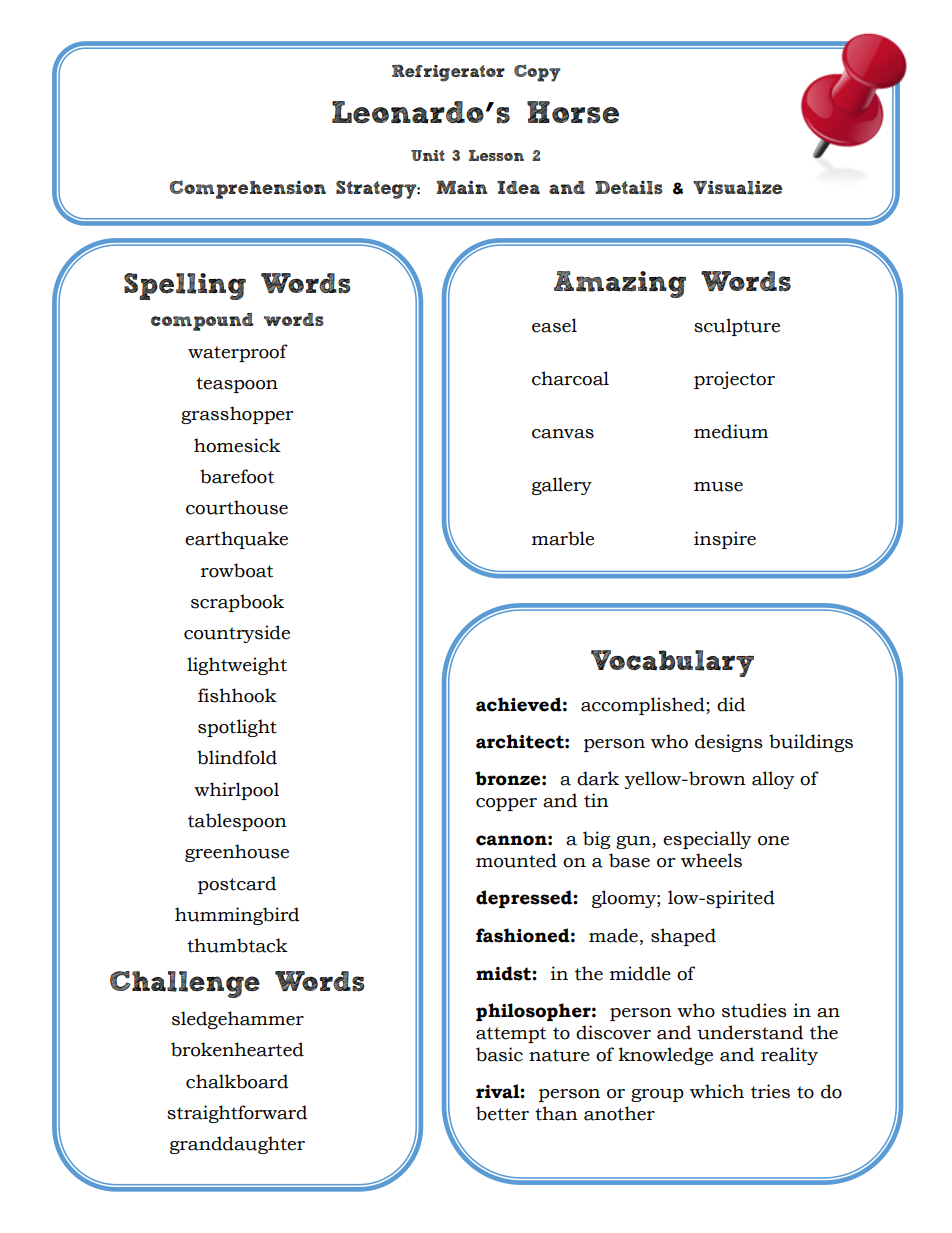 The height and width of the page is (1233, 952). I want to click on gallery, so click(562, 486).
